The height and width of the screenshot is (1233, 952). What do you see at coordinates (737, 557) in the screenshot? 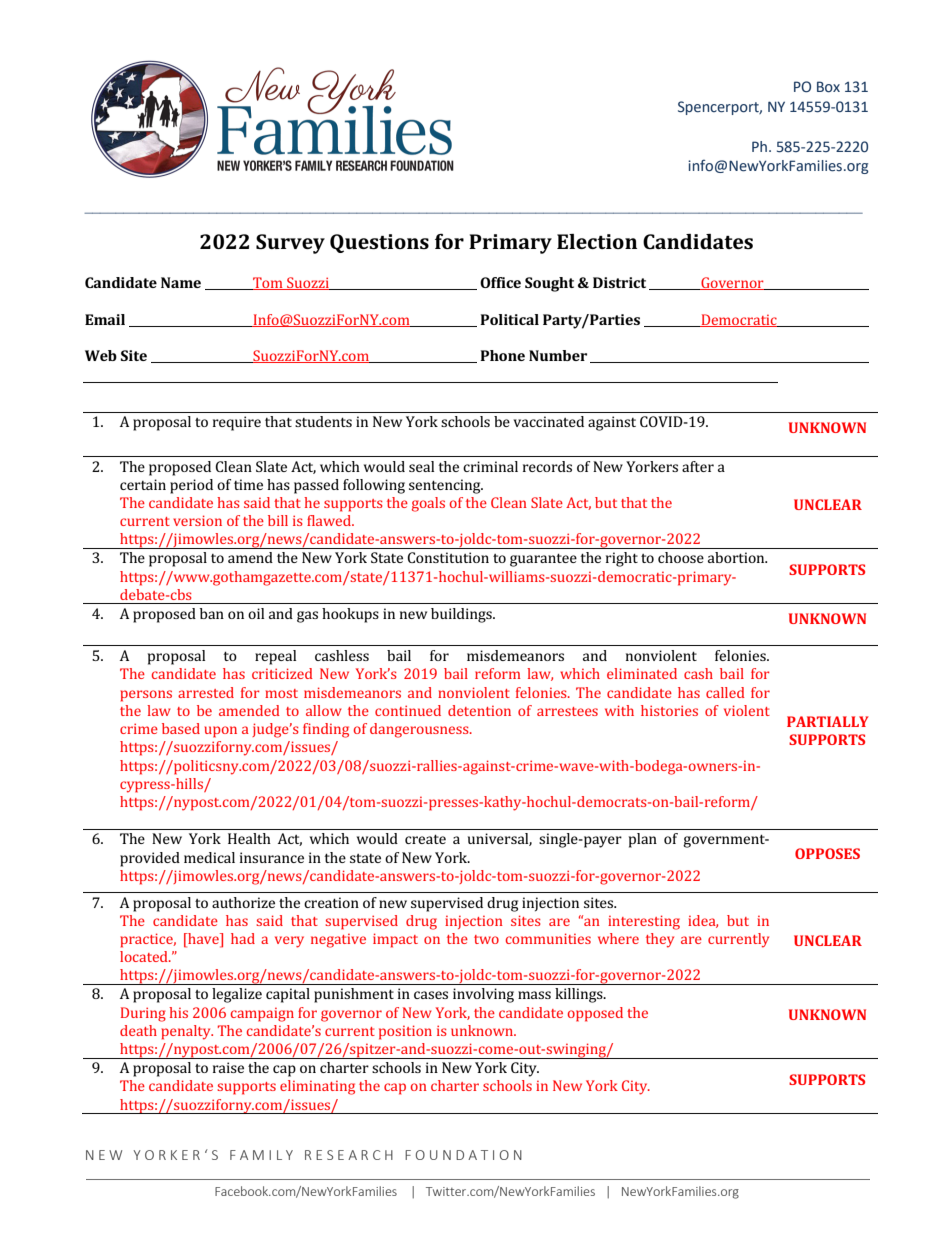
I see `abortion` at bounding box center [737, 557].
